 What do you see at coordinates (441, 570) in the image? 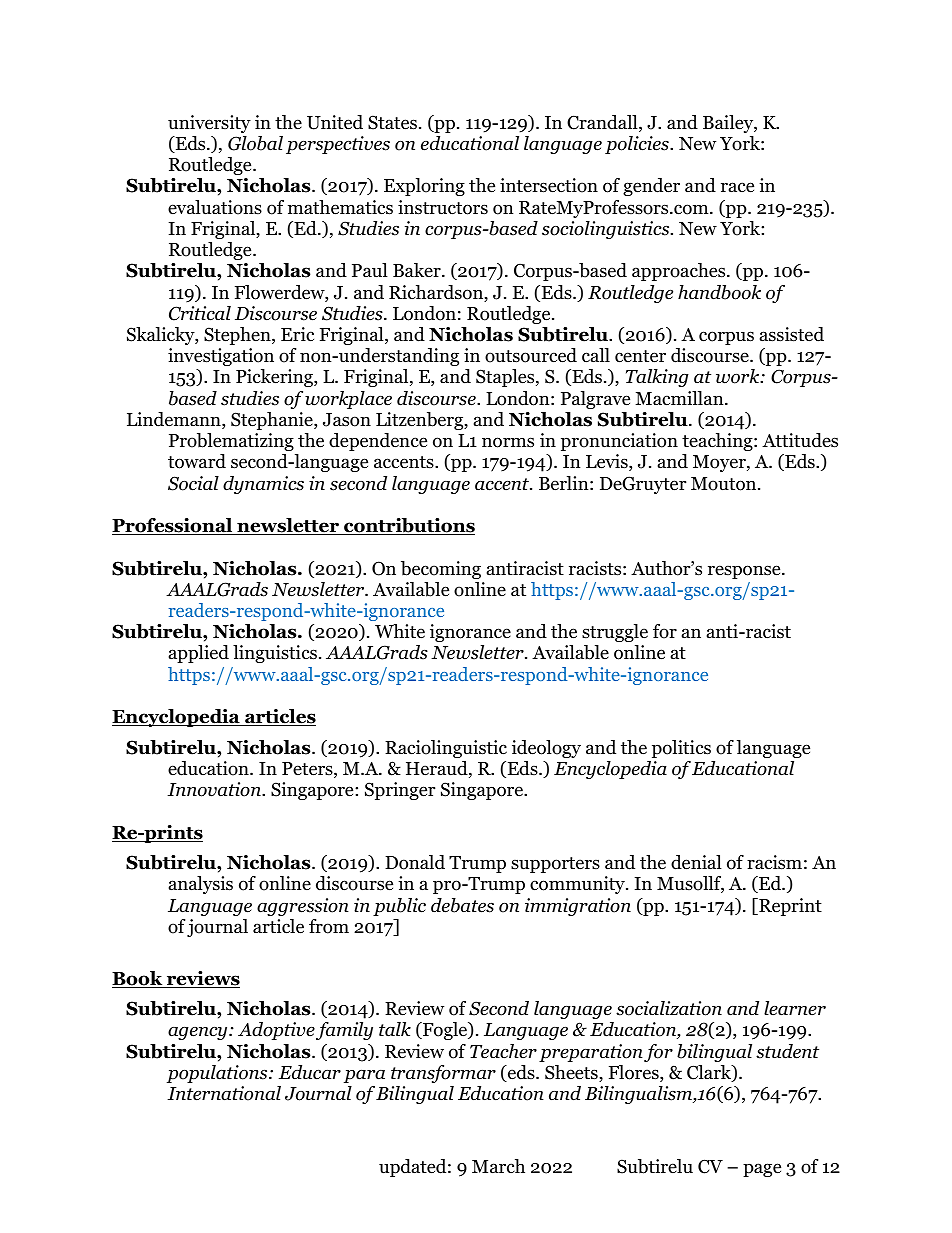
I see `becoming` at bounding box center [441, 570].
